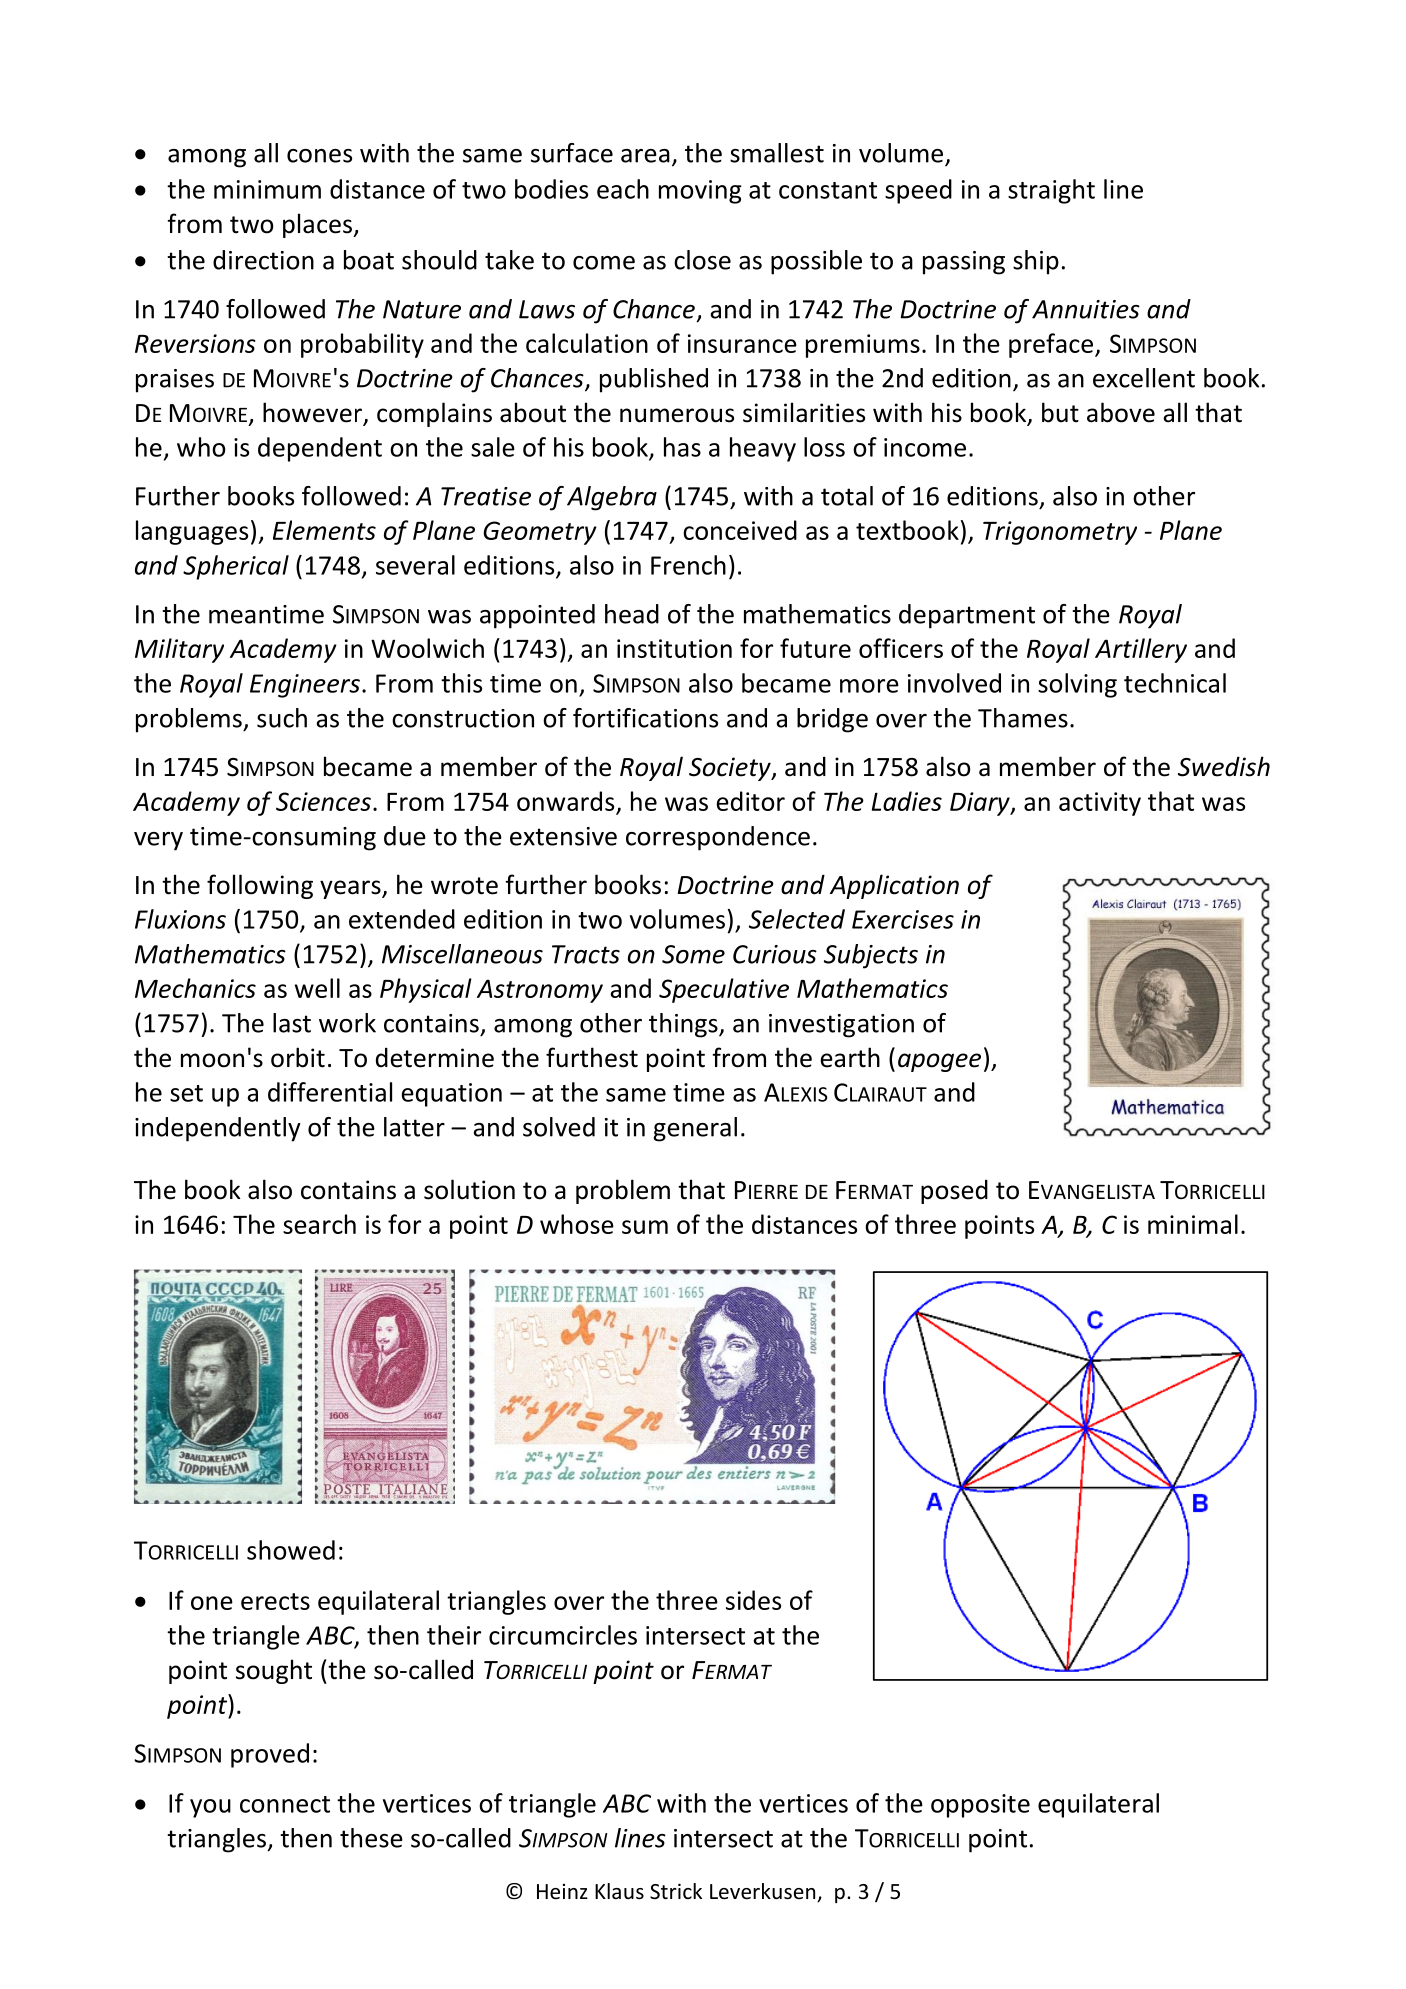  Describe the element at coordinates (939, 1062) in the screenshot. I see `apogee` at that location.
